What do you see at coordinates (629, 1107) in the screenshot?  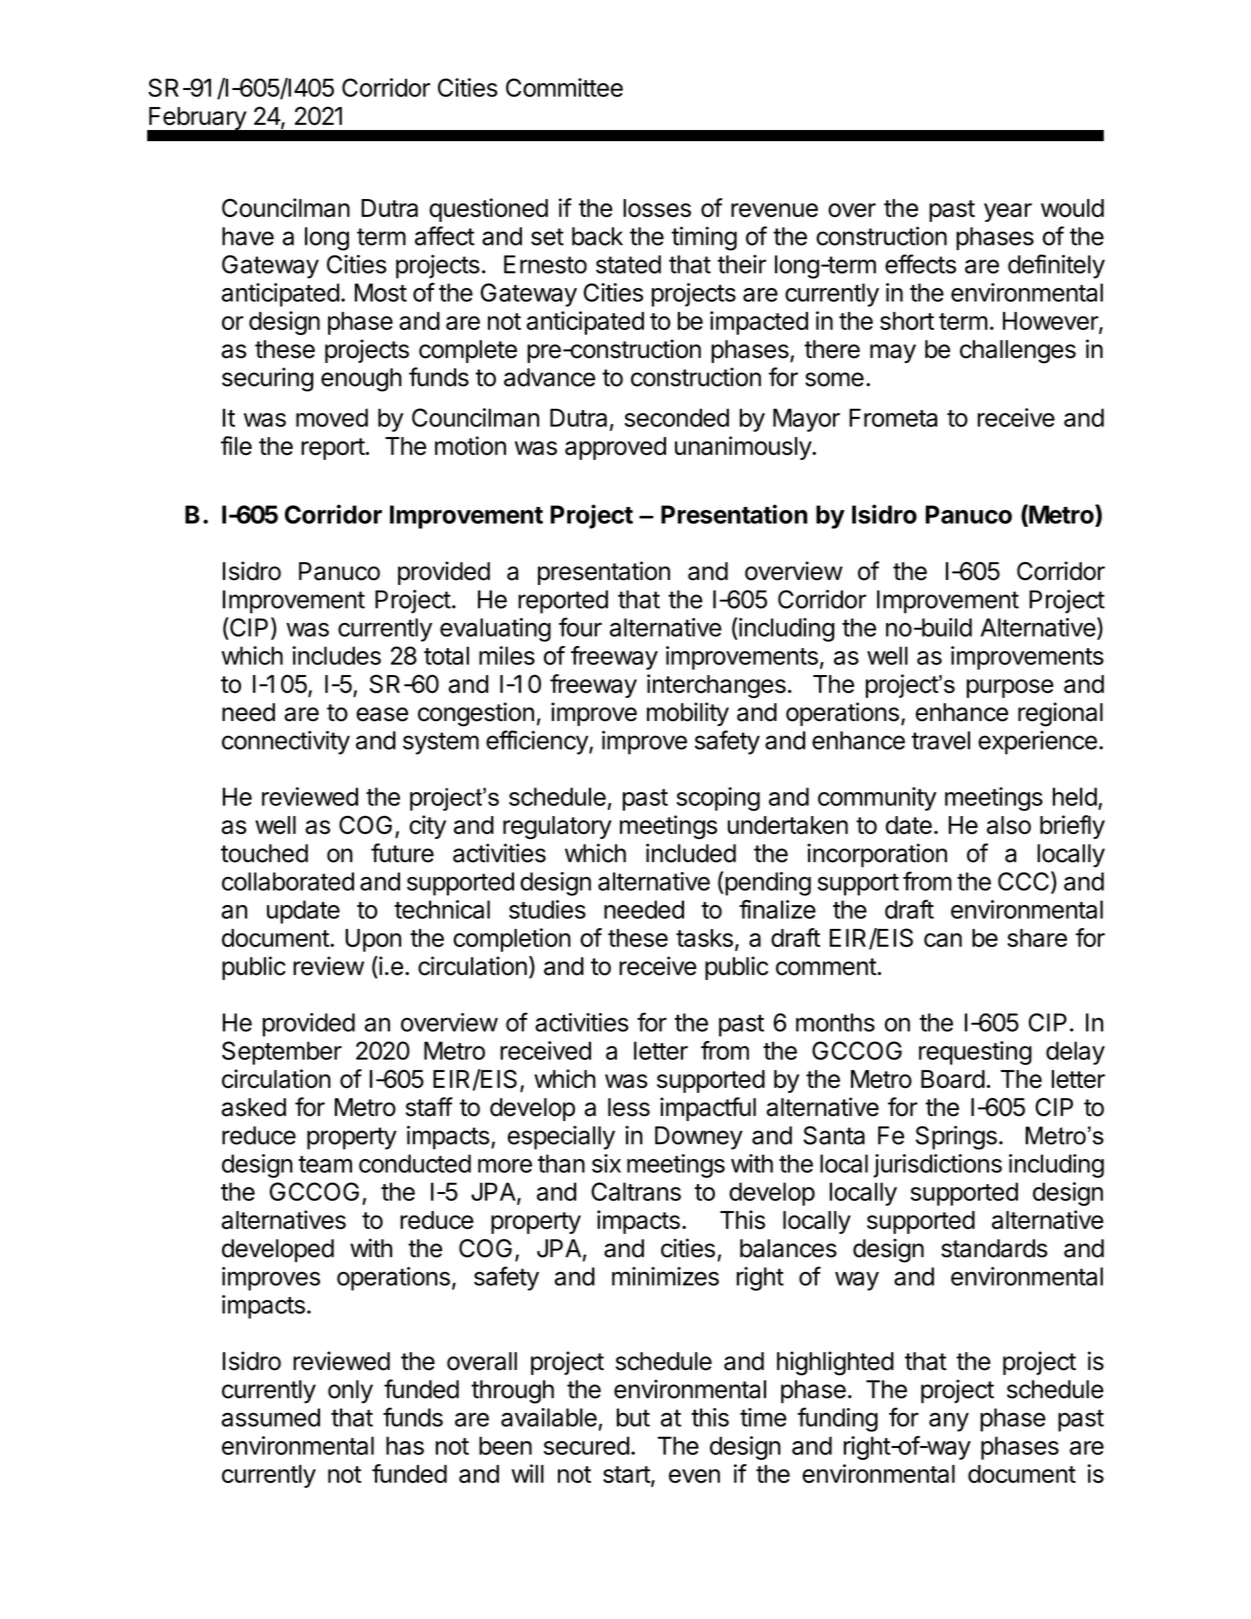 I see `less` at bounding box center [629, 1107].
